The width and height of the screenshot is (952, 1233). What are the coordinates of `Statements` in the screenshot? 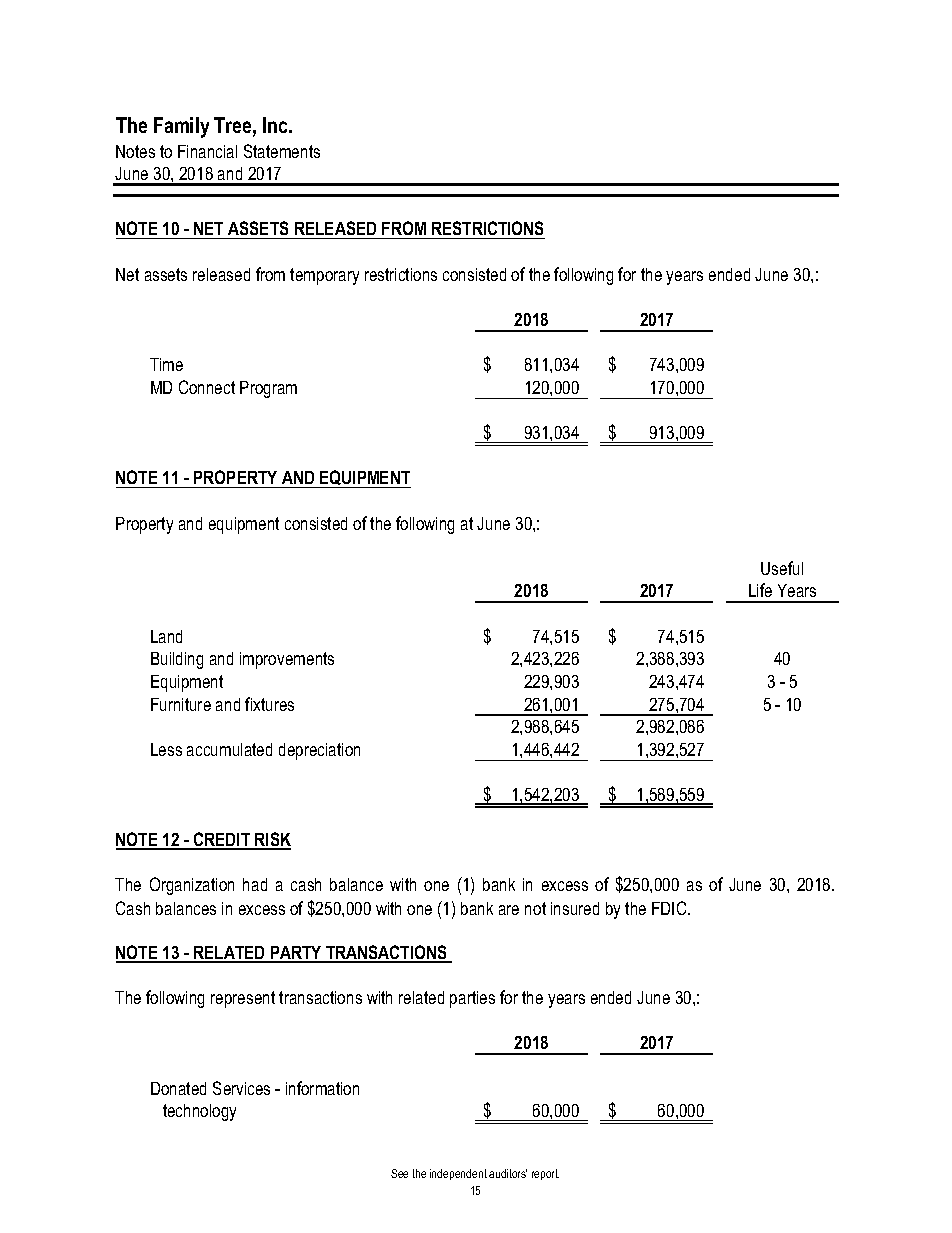 It's located at (282, 151).
